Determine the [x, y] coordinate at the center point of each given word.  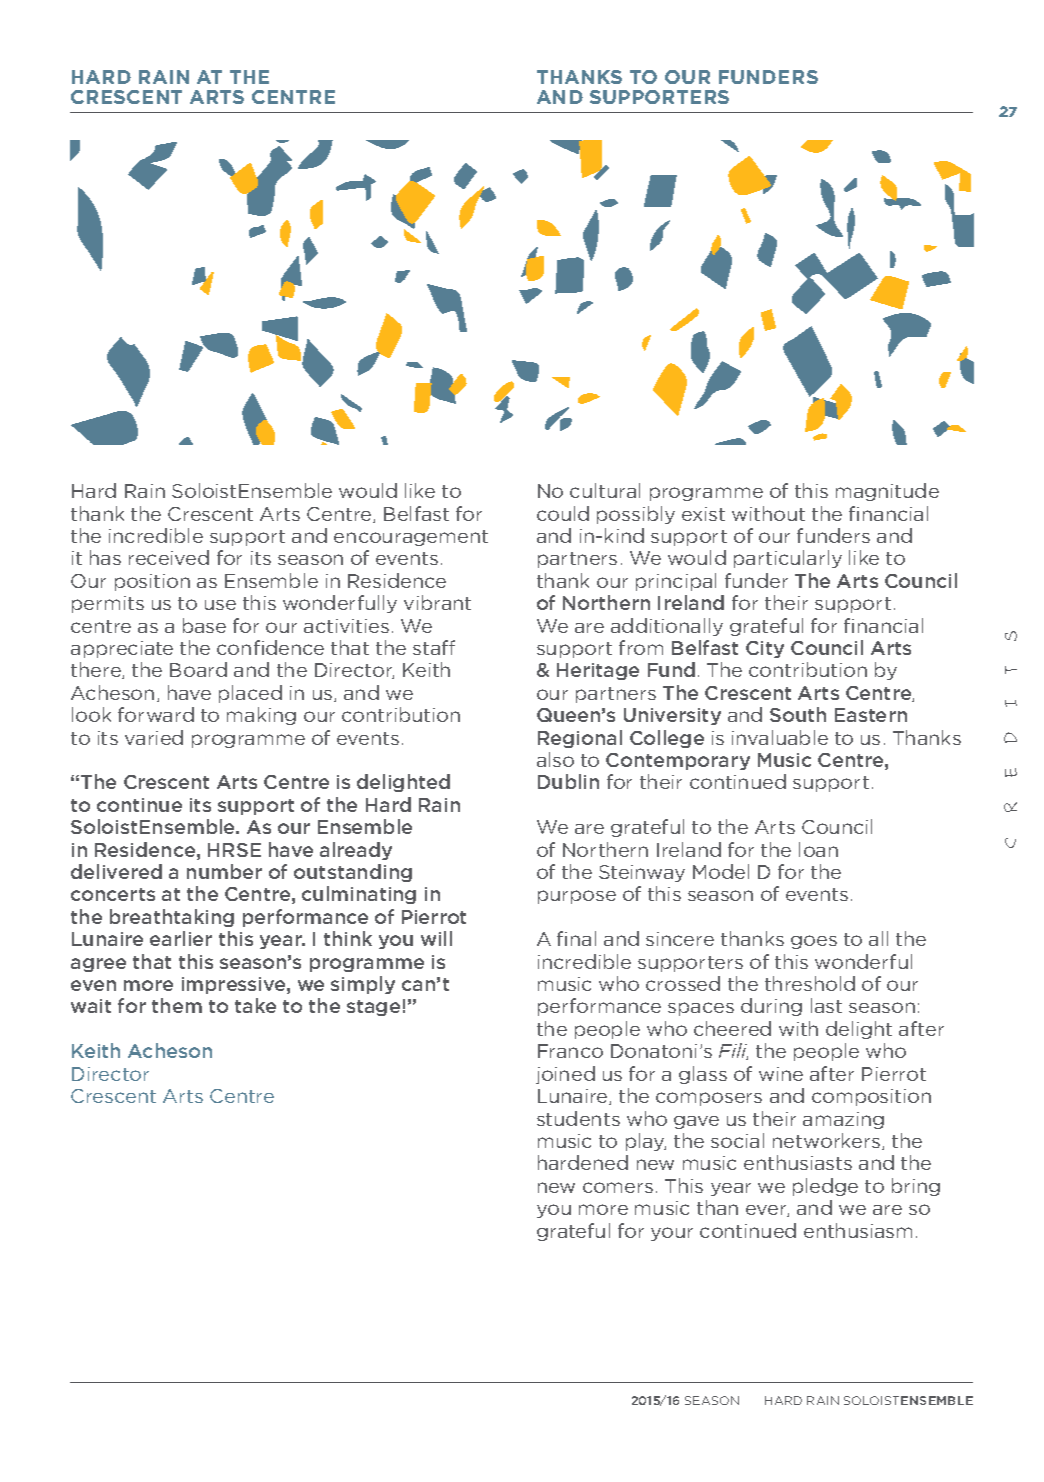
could [563, 513]
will [436, 938]
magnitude [887, 492]
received [169, 557]
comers [618, 1187]
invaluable [780, 737]
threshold [810, 983]
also [555, 759]
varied [154, 737]
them [177, 1005]
